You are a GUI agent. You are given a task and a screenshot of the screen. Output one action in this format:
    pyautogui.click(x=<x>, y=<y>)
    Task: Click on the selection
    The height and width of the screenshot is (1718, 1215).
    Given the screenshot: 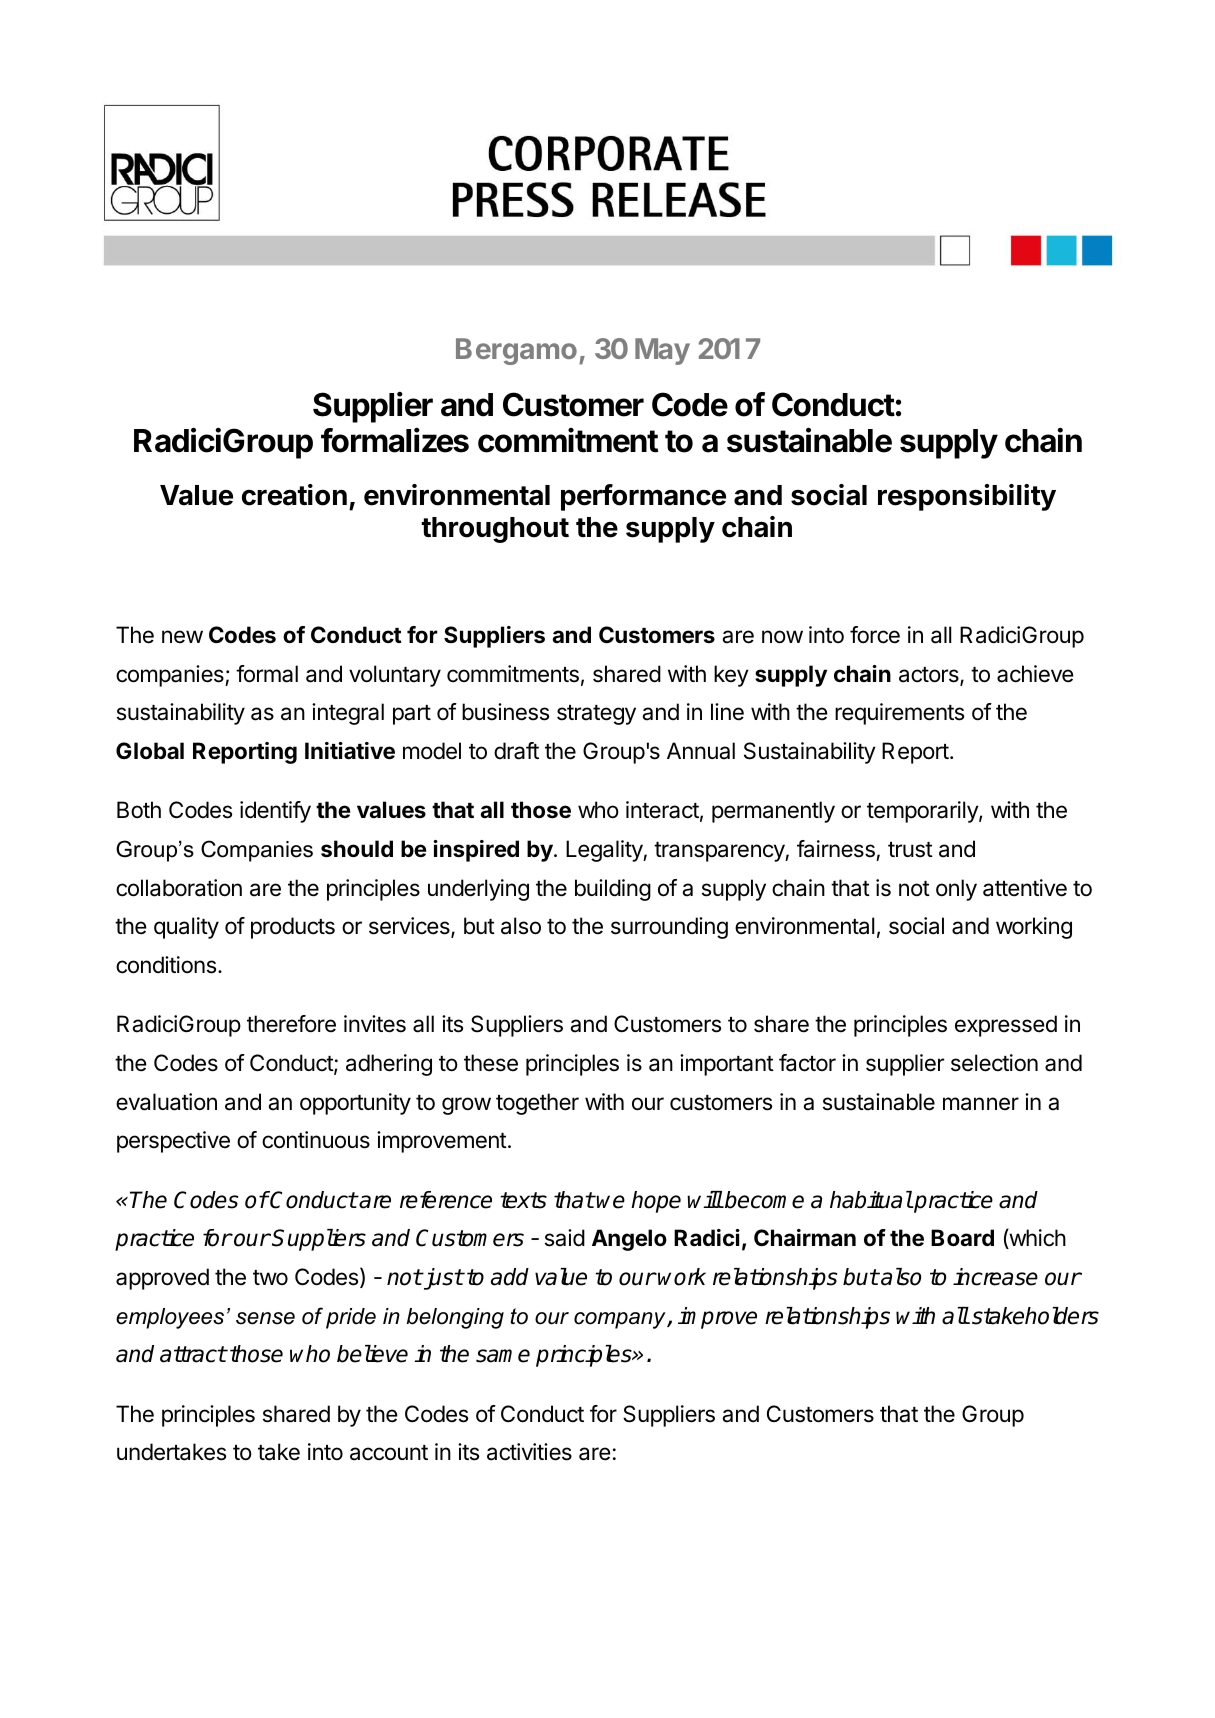 What is the action you would take?
    pyautogui.click(x=994, y=1063)
